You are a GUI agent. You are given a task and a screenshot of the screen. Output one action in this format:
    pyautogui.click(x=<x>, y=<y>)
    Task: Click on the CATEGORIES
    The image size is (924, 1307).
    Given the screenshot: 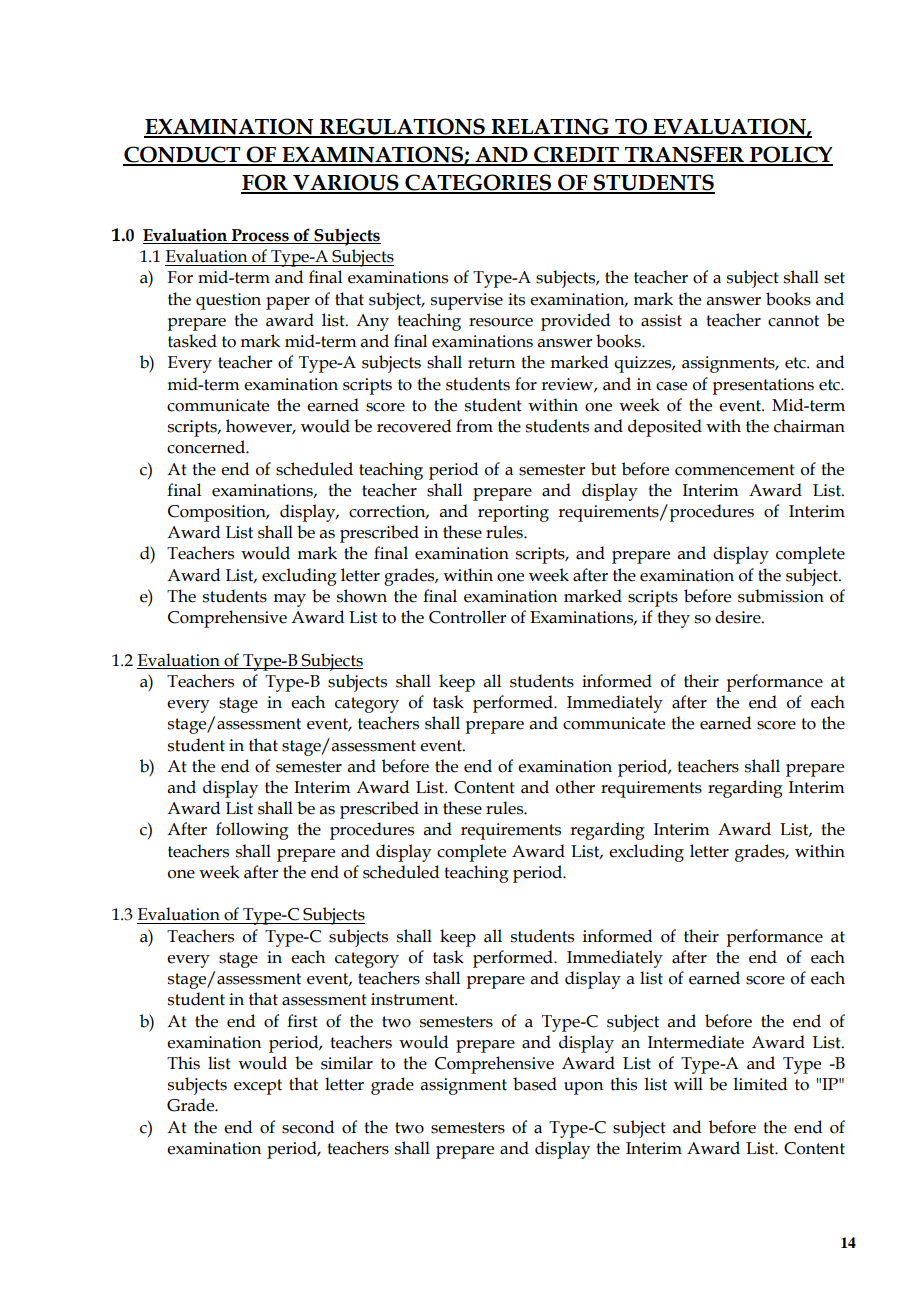 What is the action you would take?
    pyautogui.click(x=478, y=183)
